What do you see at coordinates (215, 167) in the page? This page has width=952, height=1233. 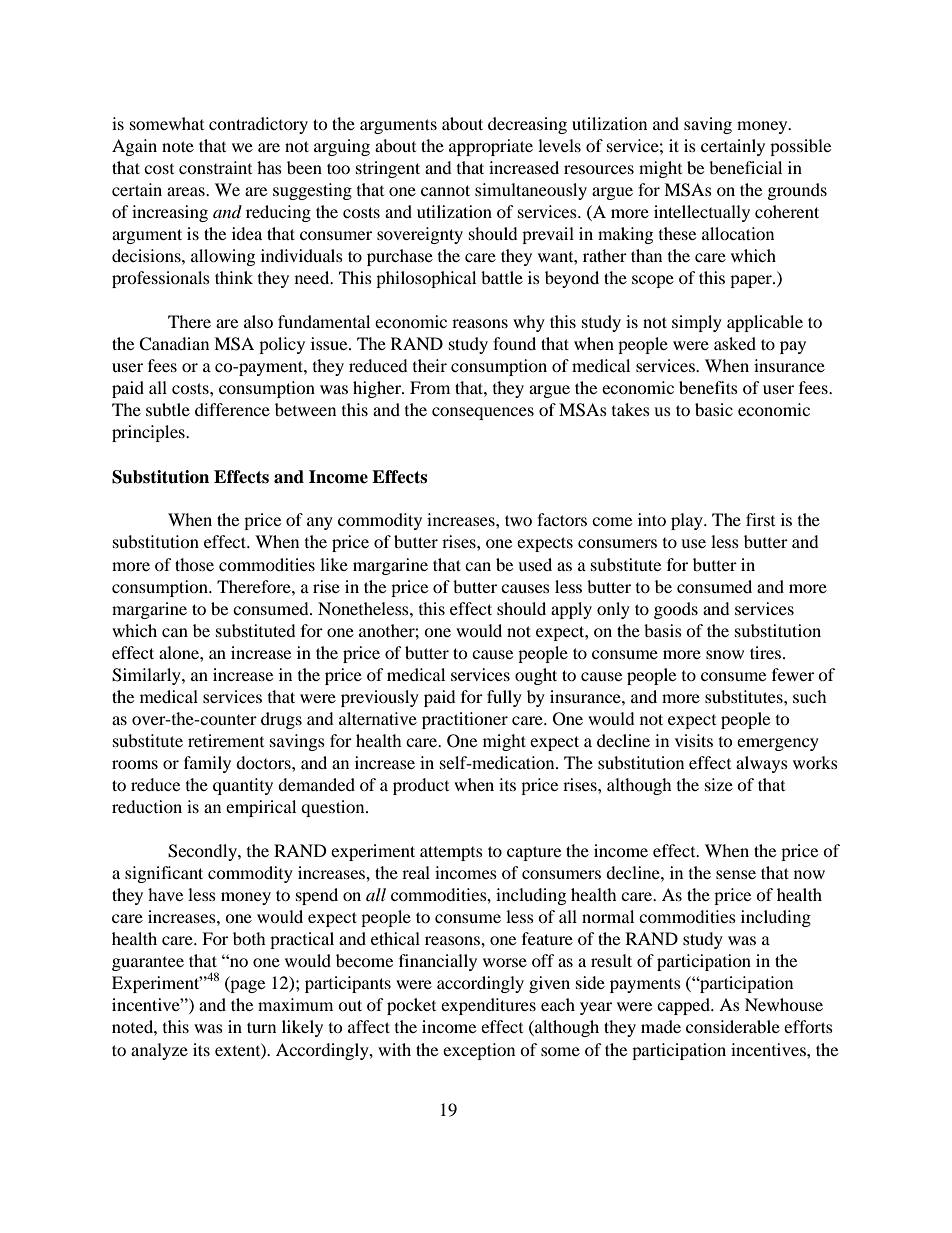 I see `constraint` at bounding box center [215, 167].
